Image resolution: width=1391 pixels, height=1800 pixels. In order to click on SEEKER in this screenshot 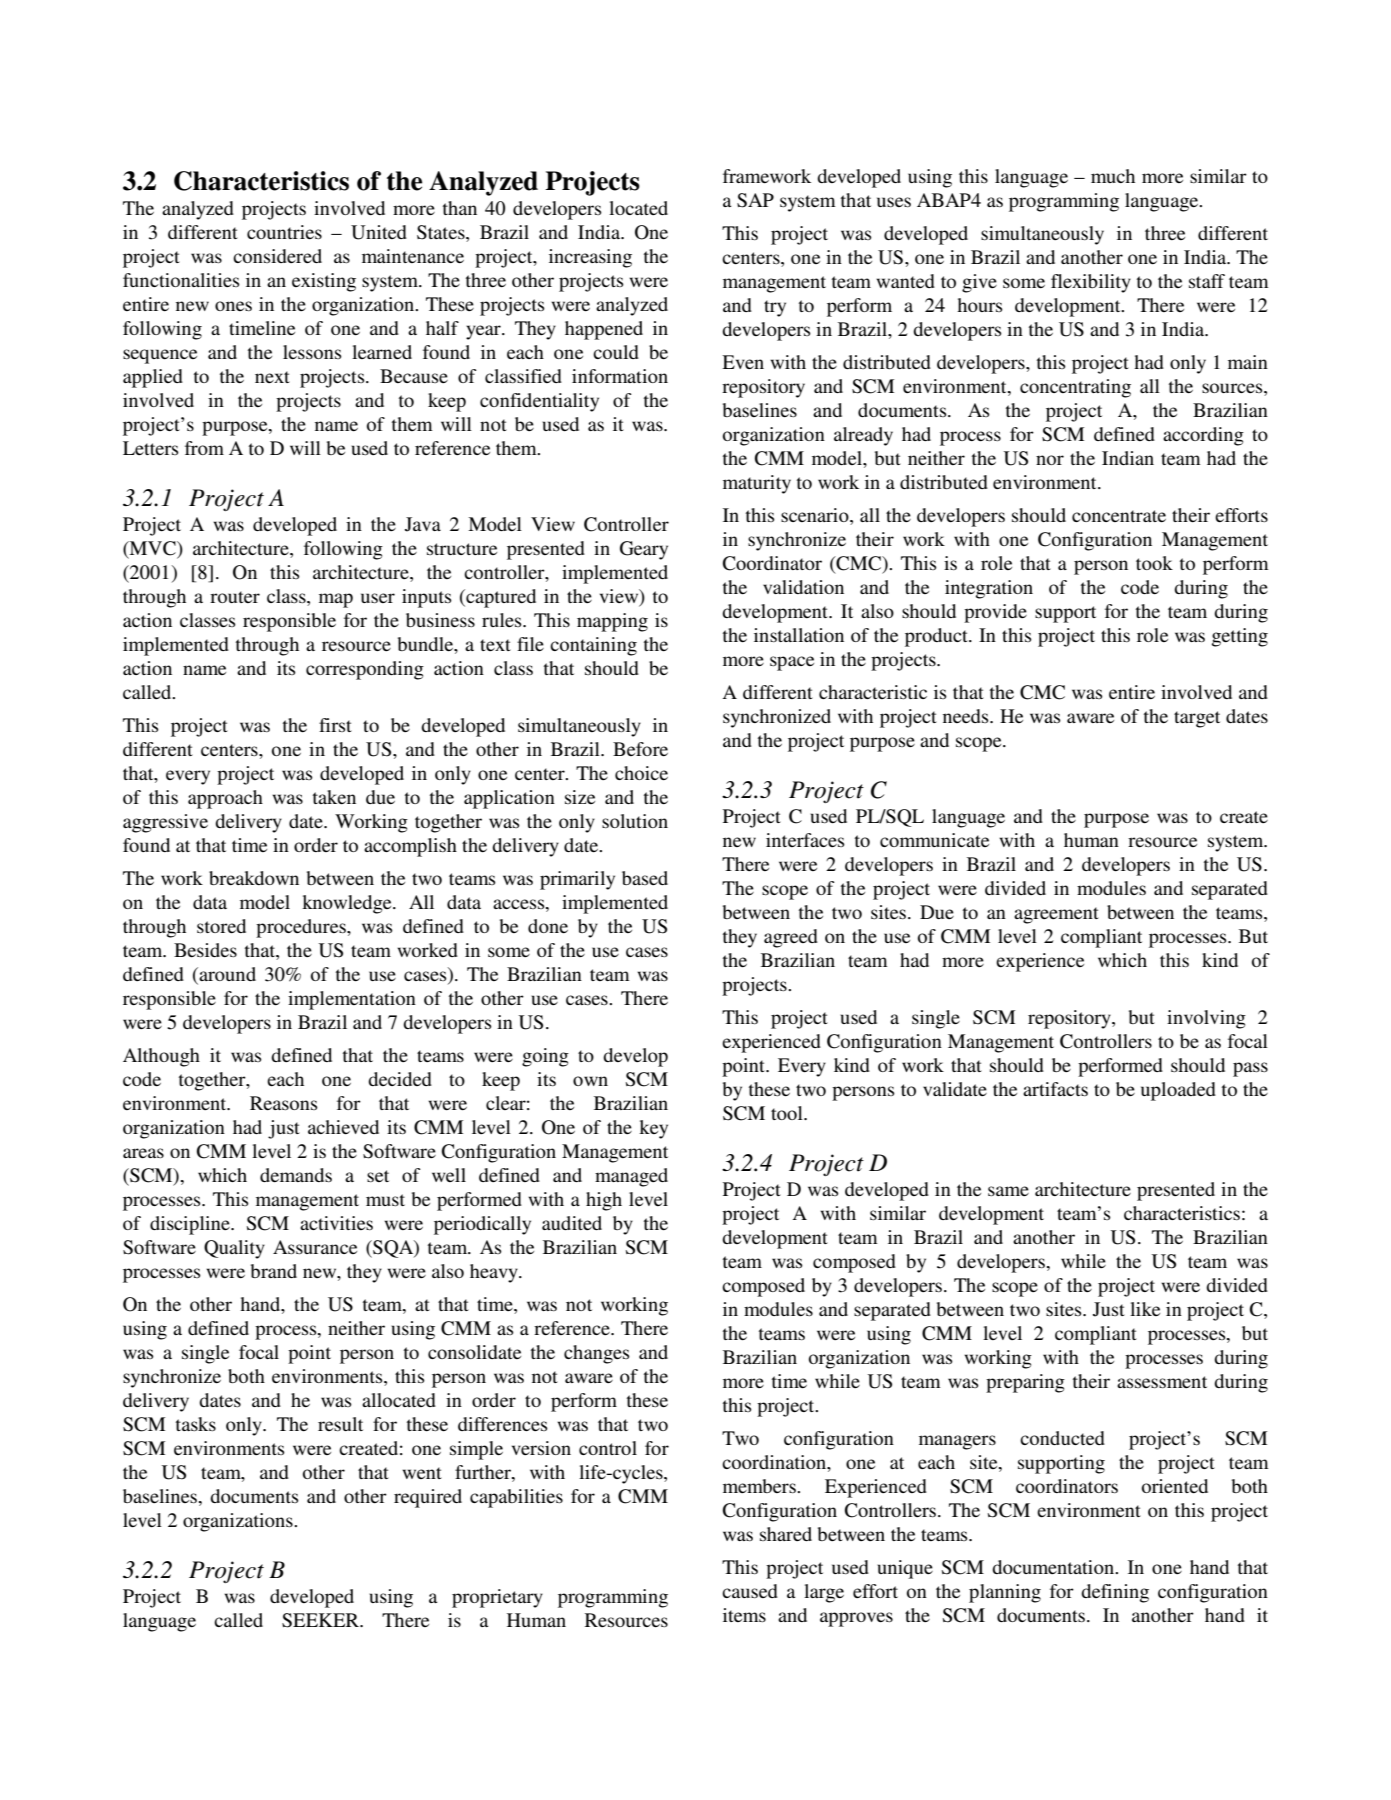, I will do `click(322, 1620)`.
